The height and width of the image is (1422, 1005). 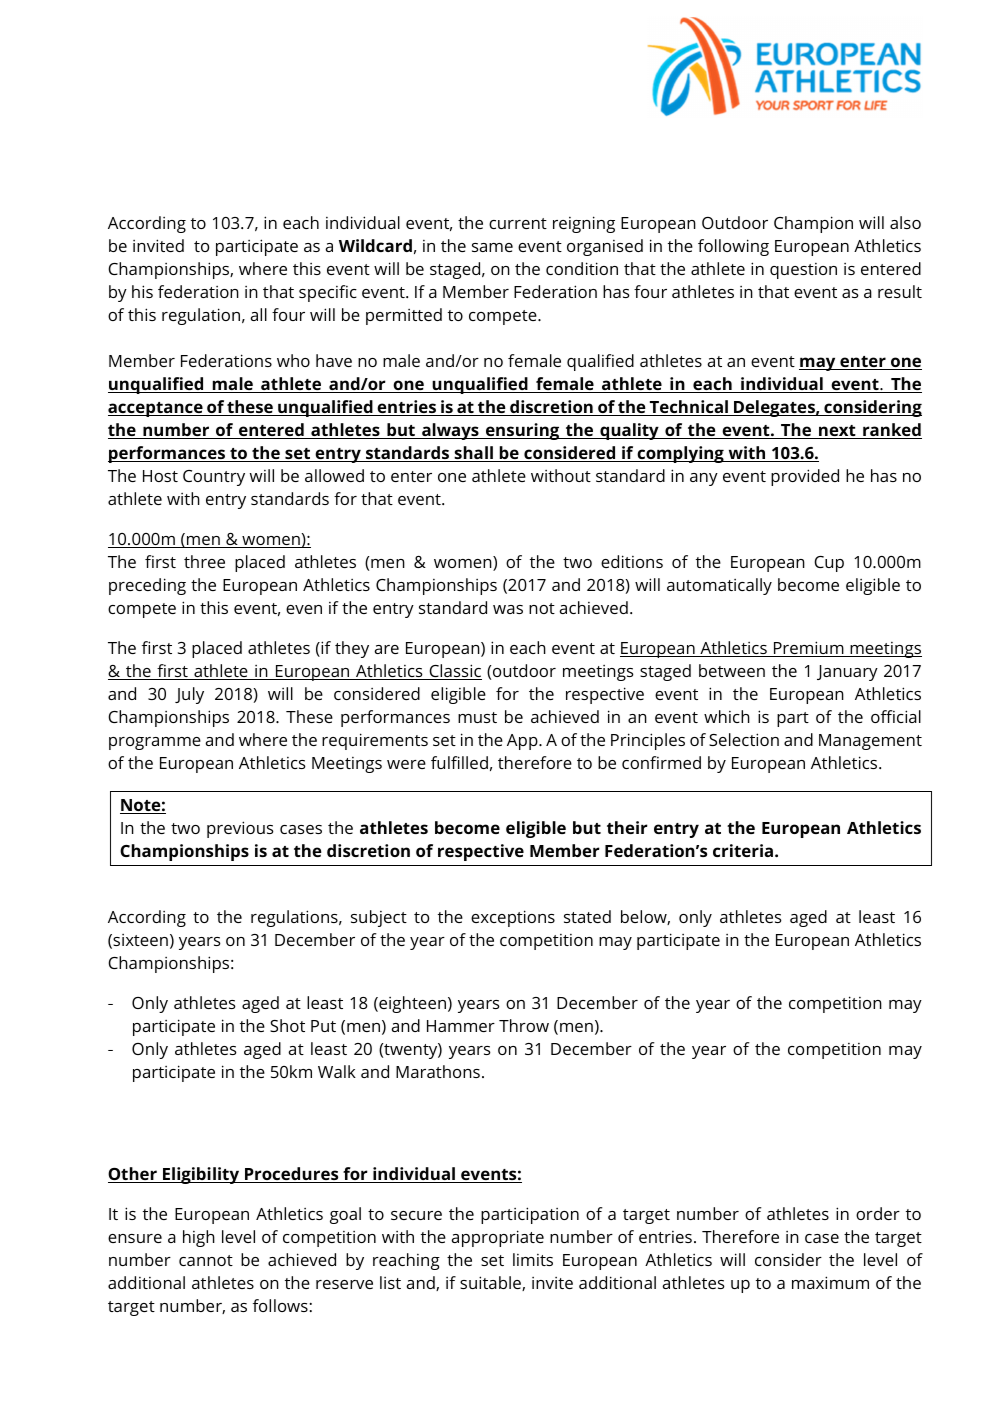 I want to click on same, so click(x=492, y=247).
